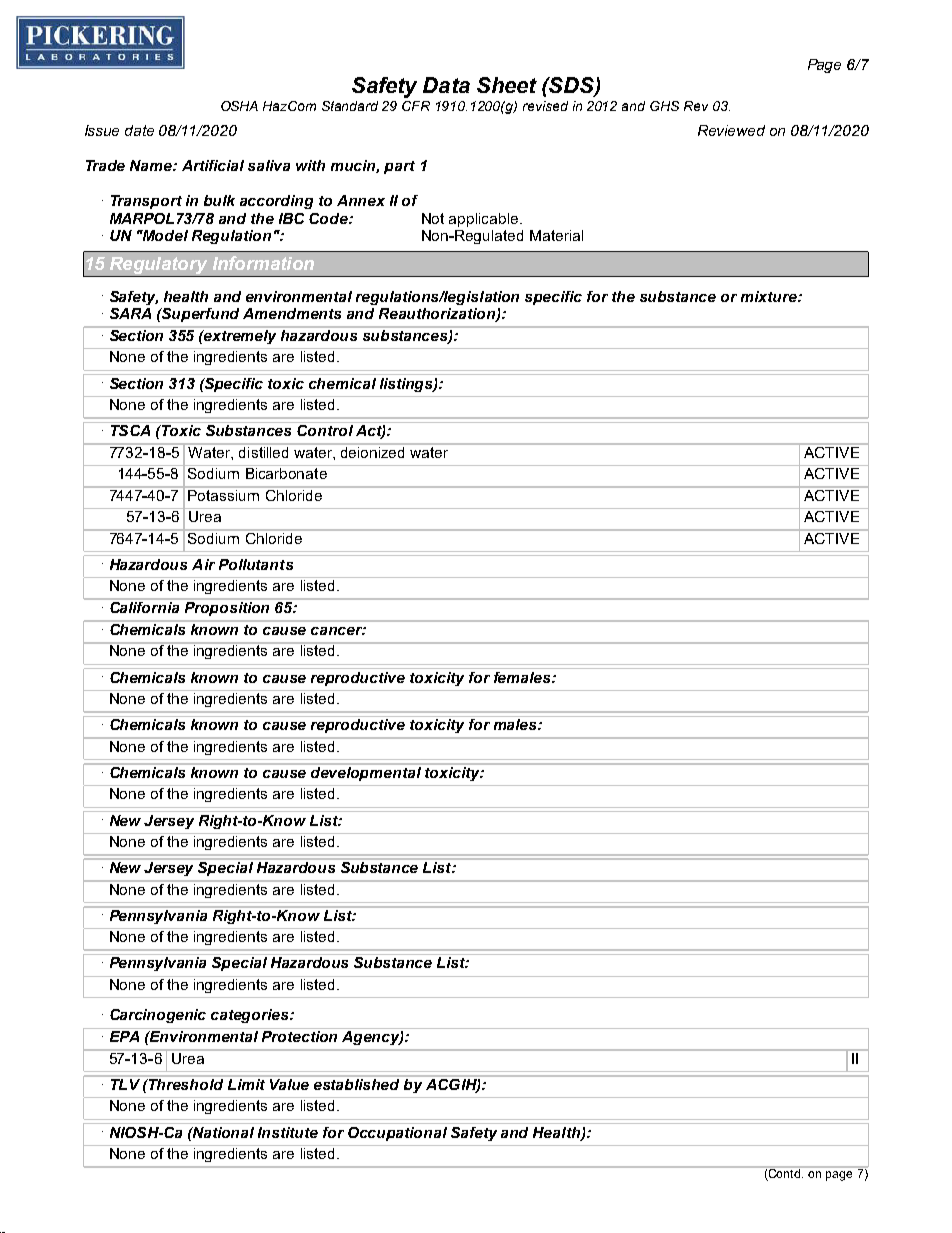  I want to click on Pollutants, so click(256, 564).
